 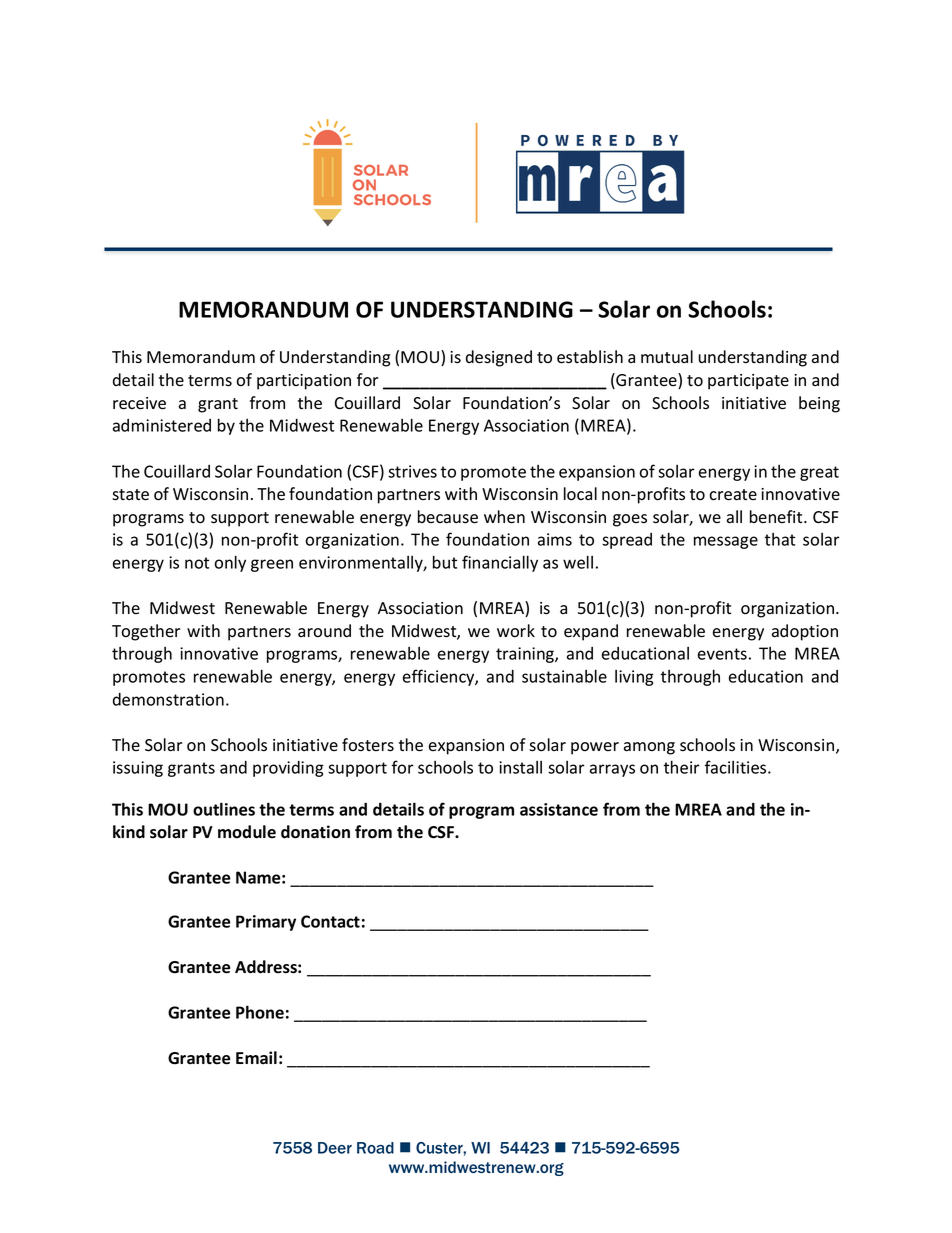 What do you see at coordinates (139, 403) in the screenshot?
I see `receive` at bounding box center [139, 403].
